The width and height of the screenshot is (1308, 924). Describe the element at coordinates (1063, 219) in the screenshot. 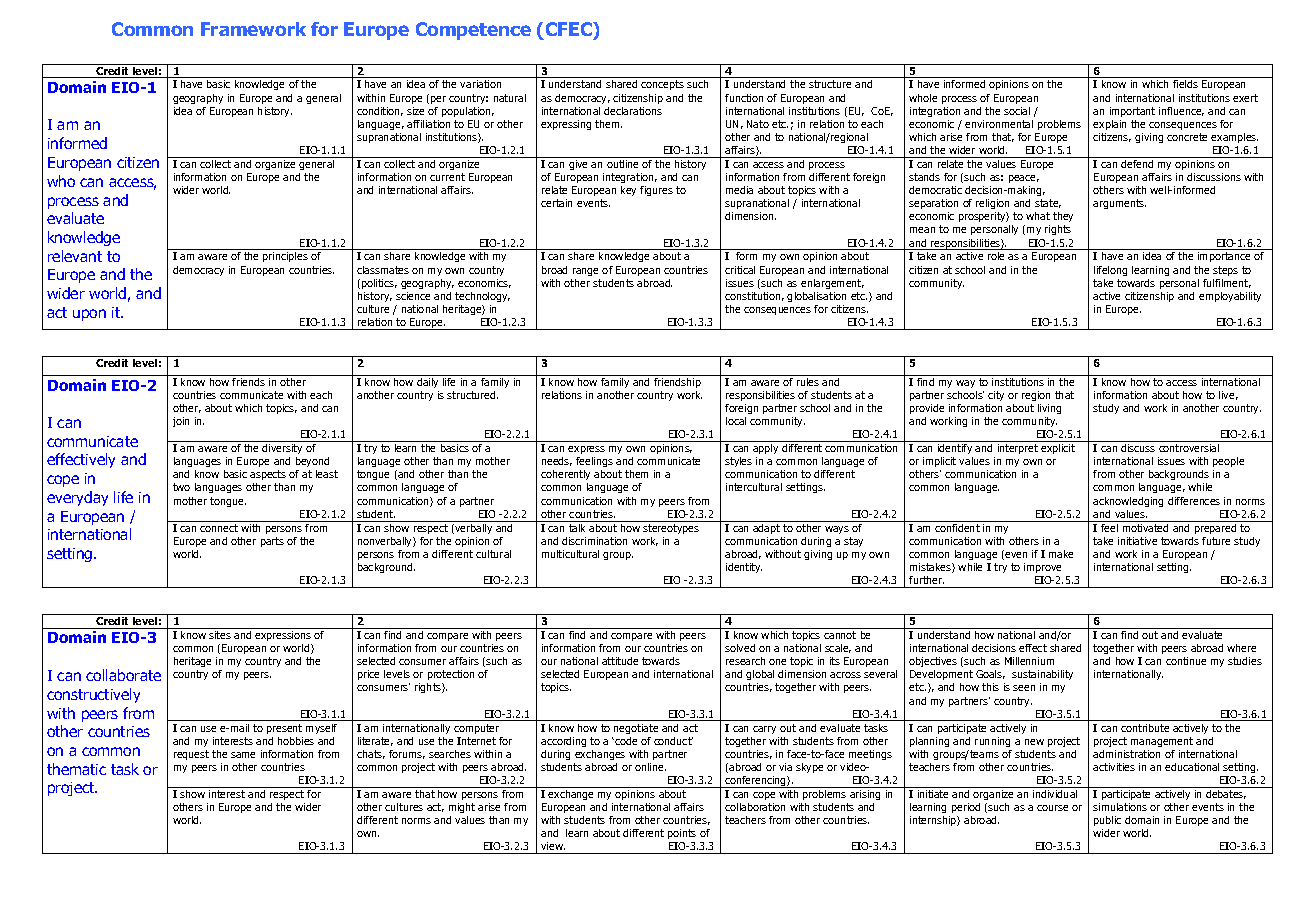

I see `they` at that location.
